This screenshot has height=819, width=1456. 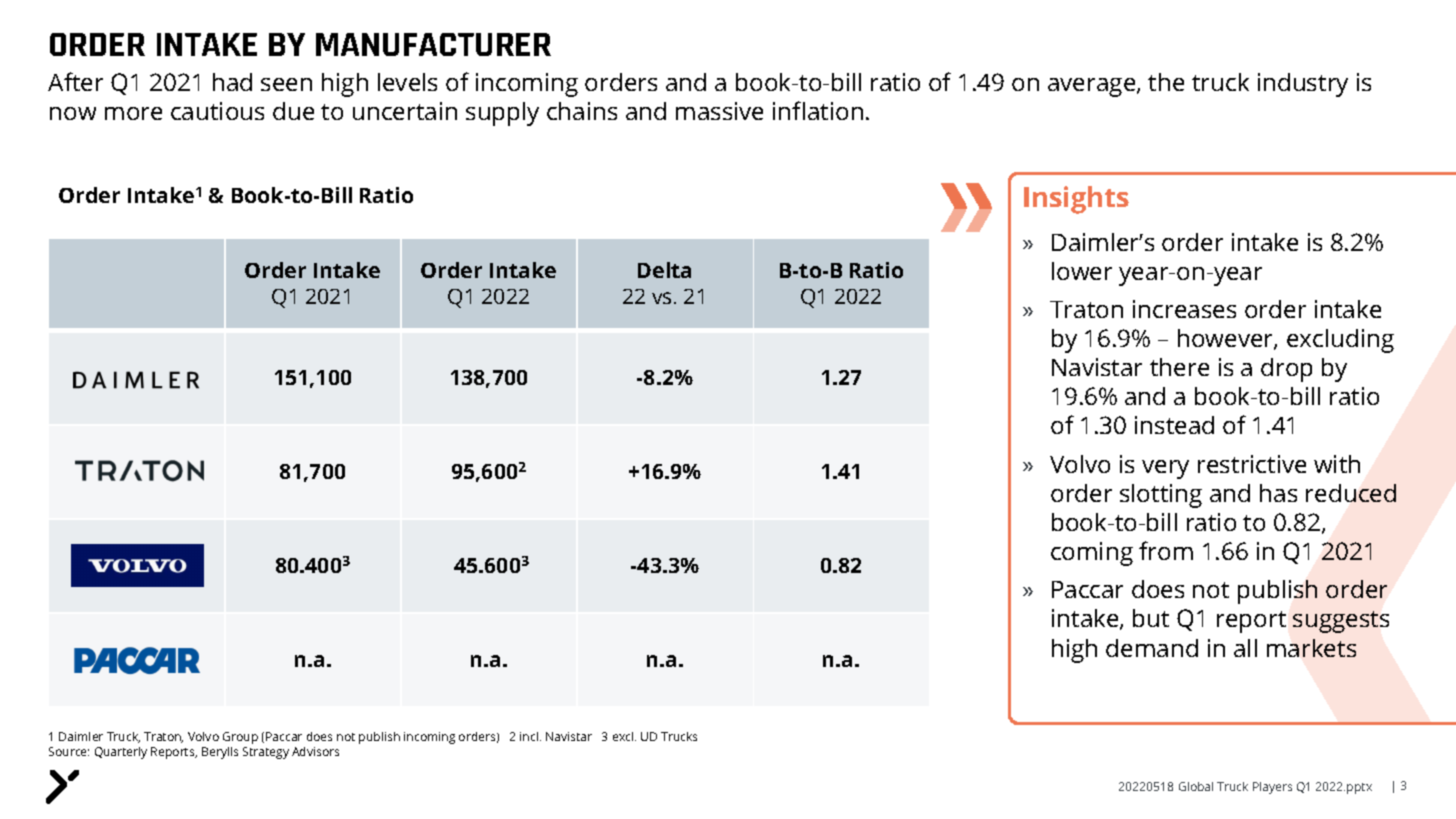 What do you see at coordinates (266, 753) in the screenshot?
I see `Strategy` at bounding box center [266, 753].
